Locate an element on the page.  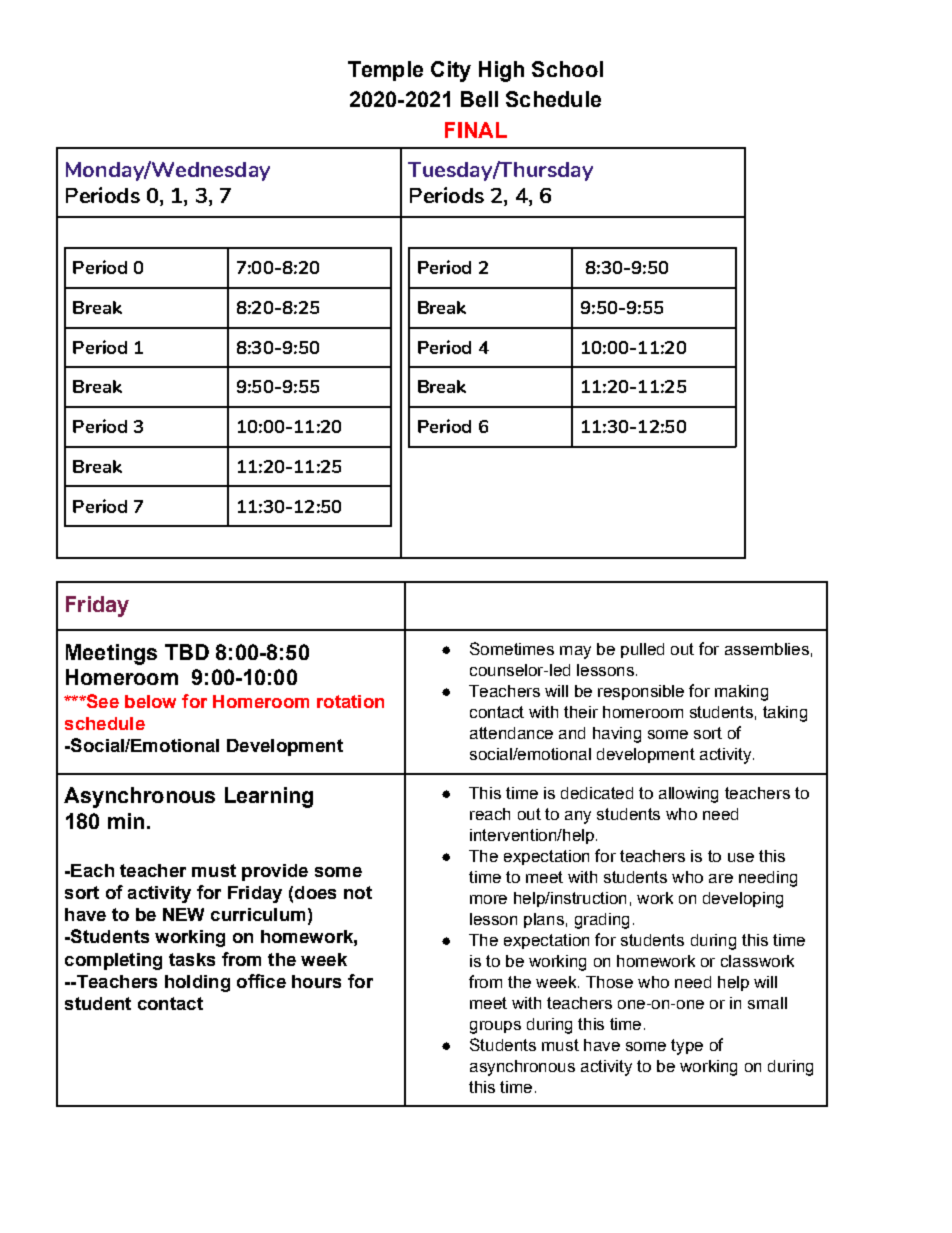
TBD is located at coordinates (187, 652).
